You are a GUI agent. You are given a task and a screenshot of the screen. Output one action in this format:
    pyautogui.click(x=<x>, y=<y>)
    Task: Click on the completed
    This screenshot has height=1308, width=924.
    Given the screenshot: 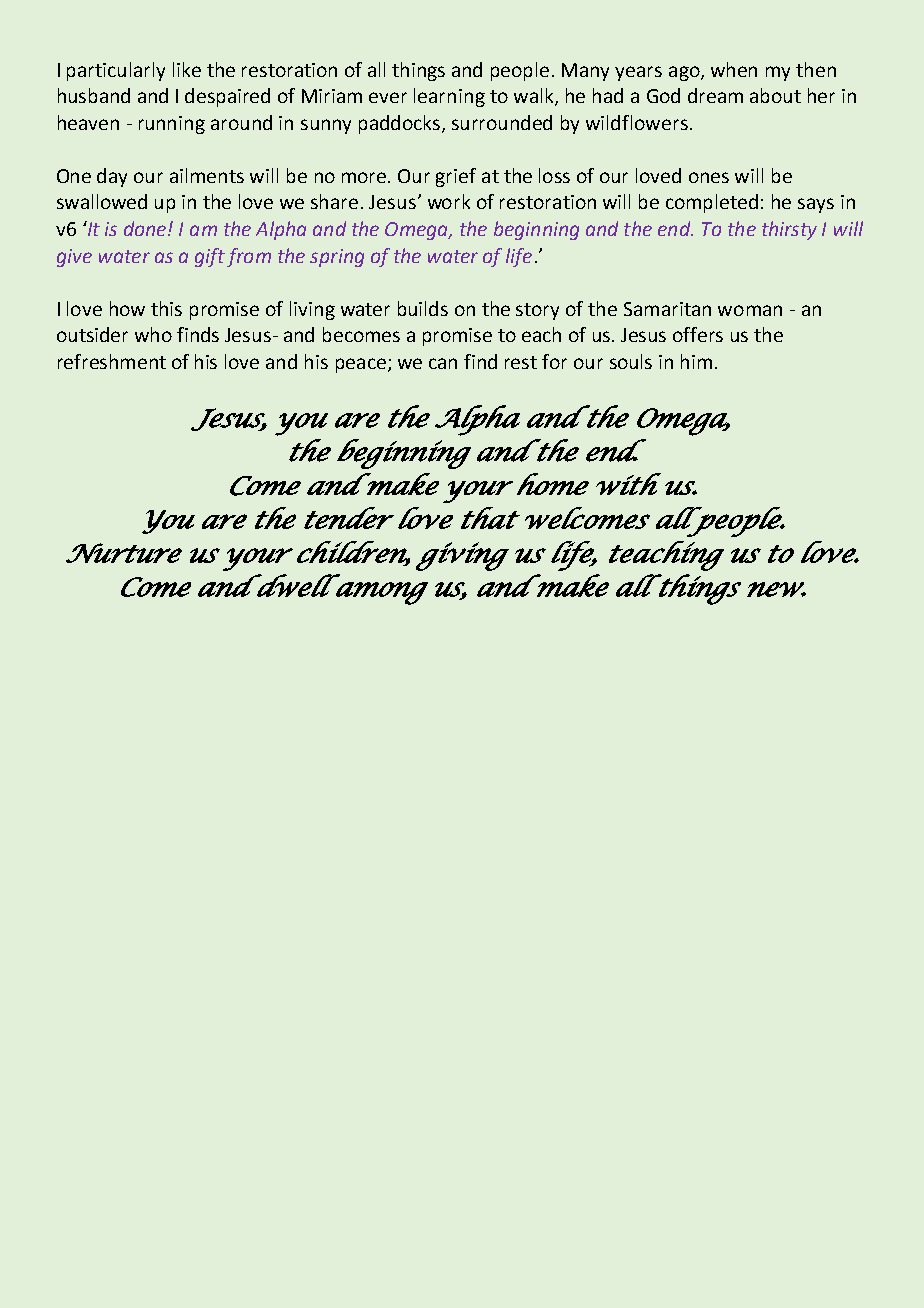 What is the action you would take?
    pyautogui.click(x=712, y=203)
